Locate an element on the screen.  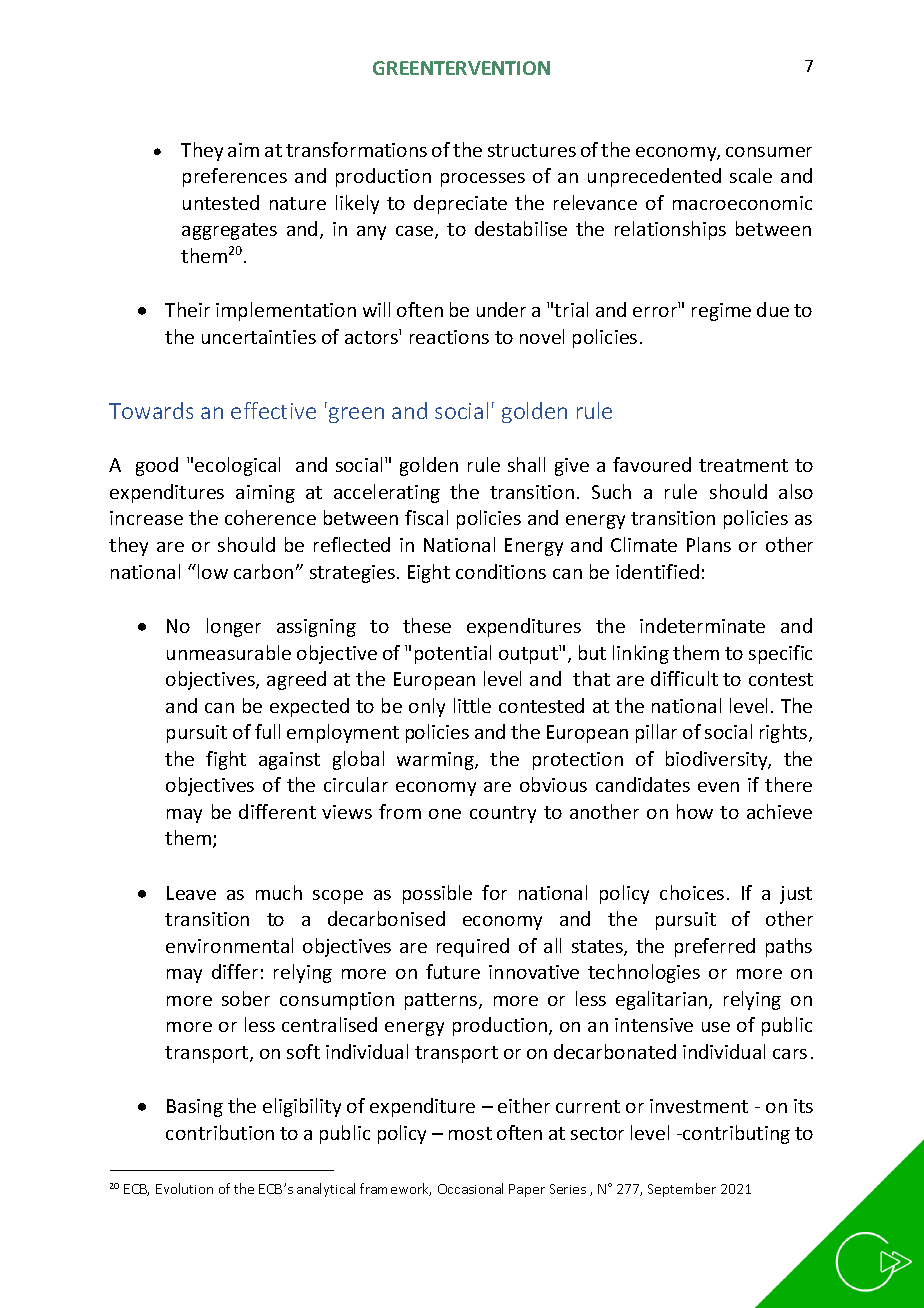
difficult is located at coordinates (684, 678).
